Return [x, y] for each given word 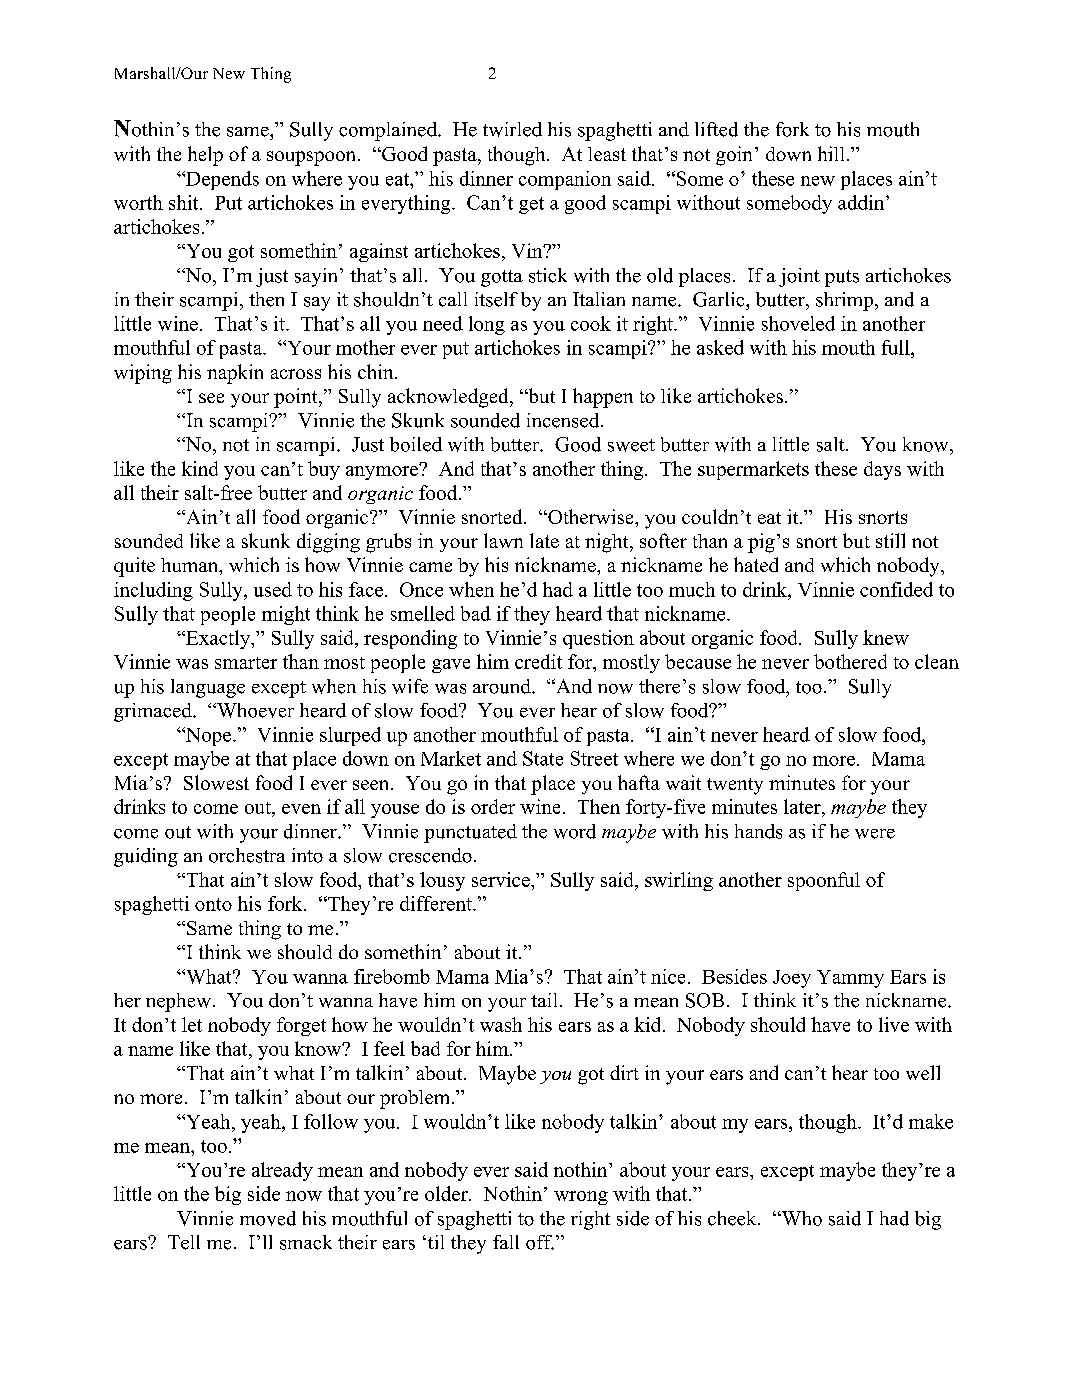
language [208, 688]
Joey [792, 979]
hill [831, 153]
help [205, 156]
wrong [581, 1198]
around [503, 686]
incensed [564, 420]
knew [886, 637]
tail [544, 1000]
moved [268, 1218]
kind [200, 468]
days [882, 470]
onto [213, 904]
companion [565, 180]
